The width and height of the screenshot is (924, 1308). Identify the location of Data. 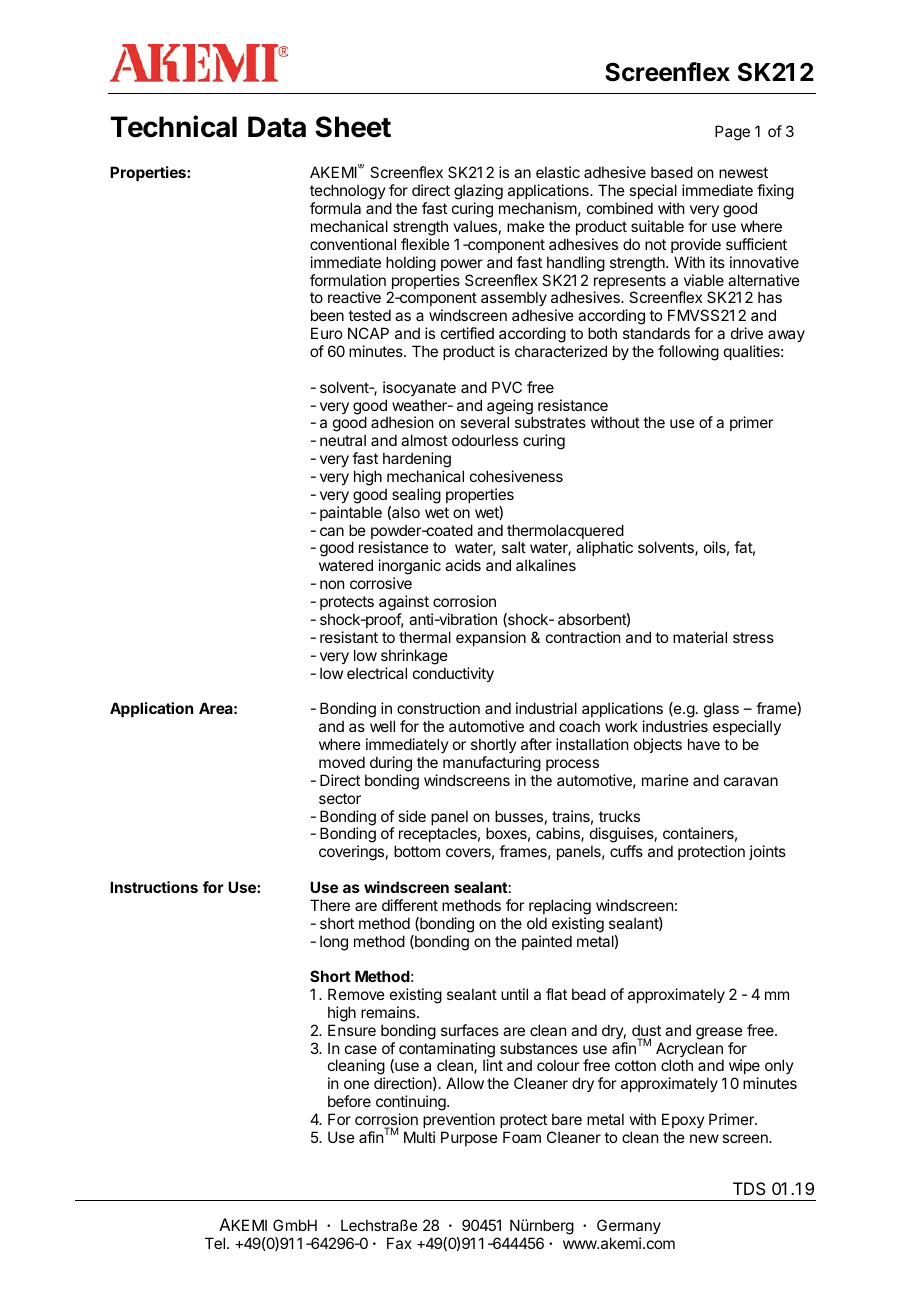
(277, 127).
